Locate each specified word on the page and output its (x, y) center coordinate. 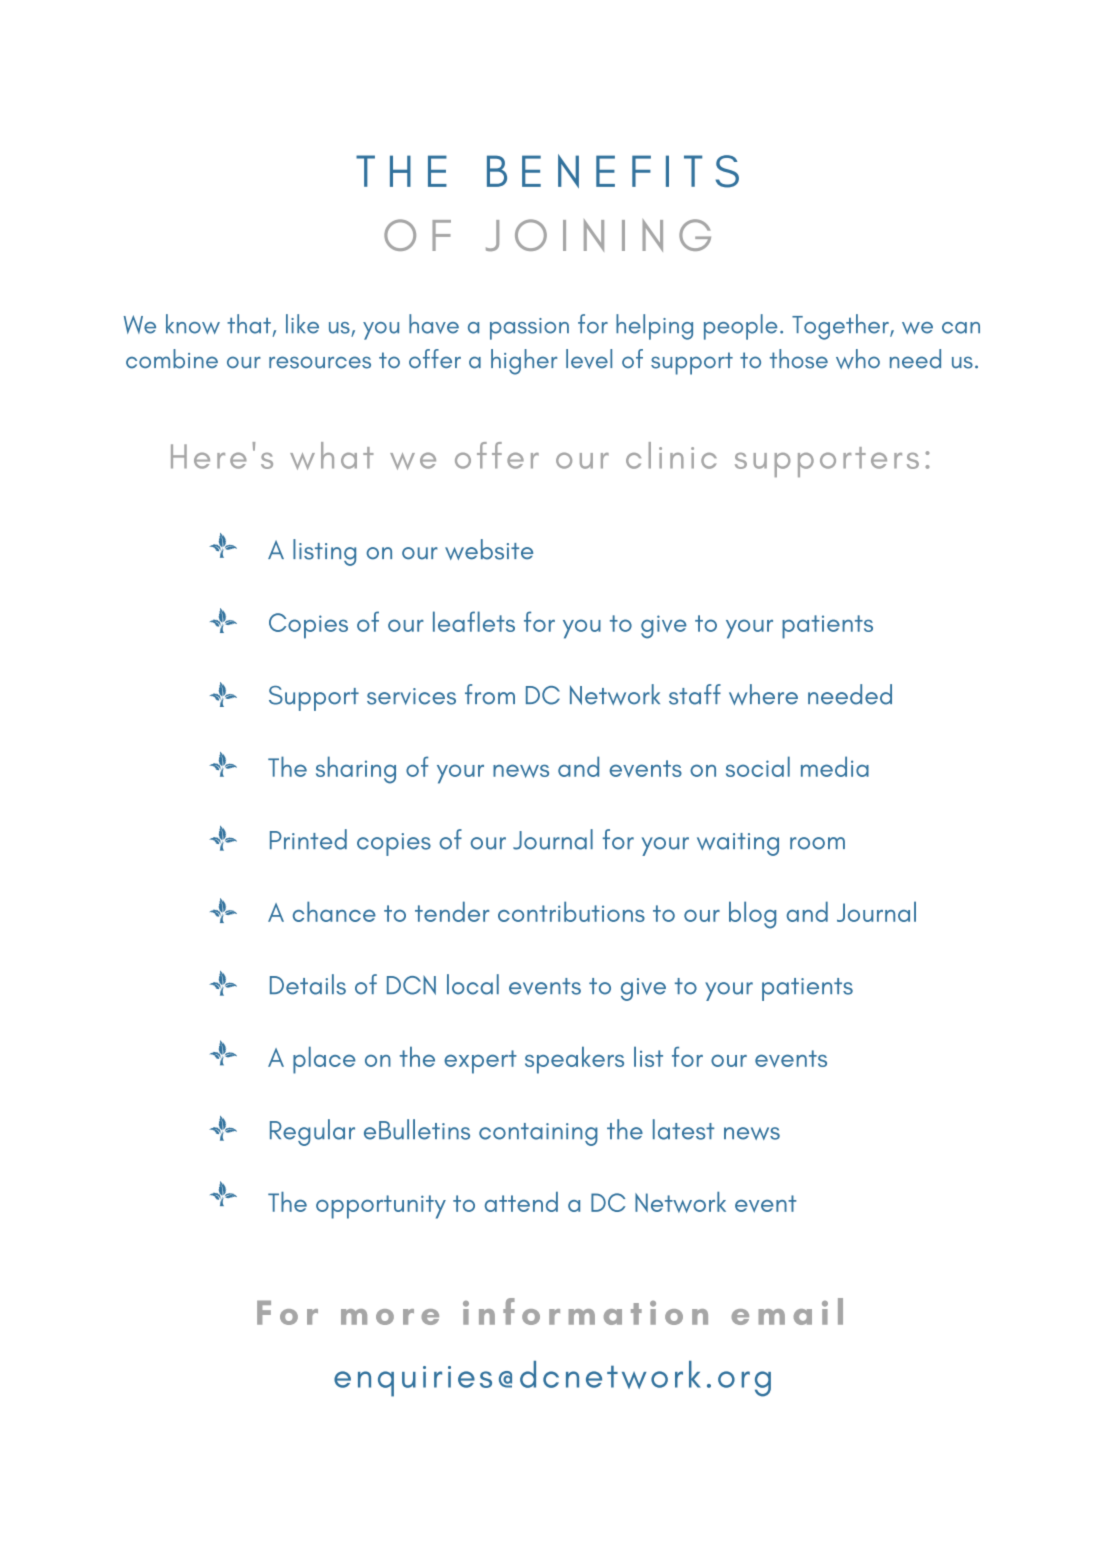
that (249, 324)
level (589, 359)
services (411, 696)
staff (695, 694)
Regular (312, 1132)
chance (334, 911)
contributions (571, 911)
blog (752, 915)
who (858, 359)
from (490, 694)
